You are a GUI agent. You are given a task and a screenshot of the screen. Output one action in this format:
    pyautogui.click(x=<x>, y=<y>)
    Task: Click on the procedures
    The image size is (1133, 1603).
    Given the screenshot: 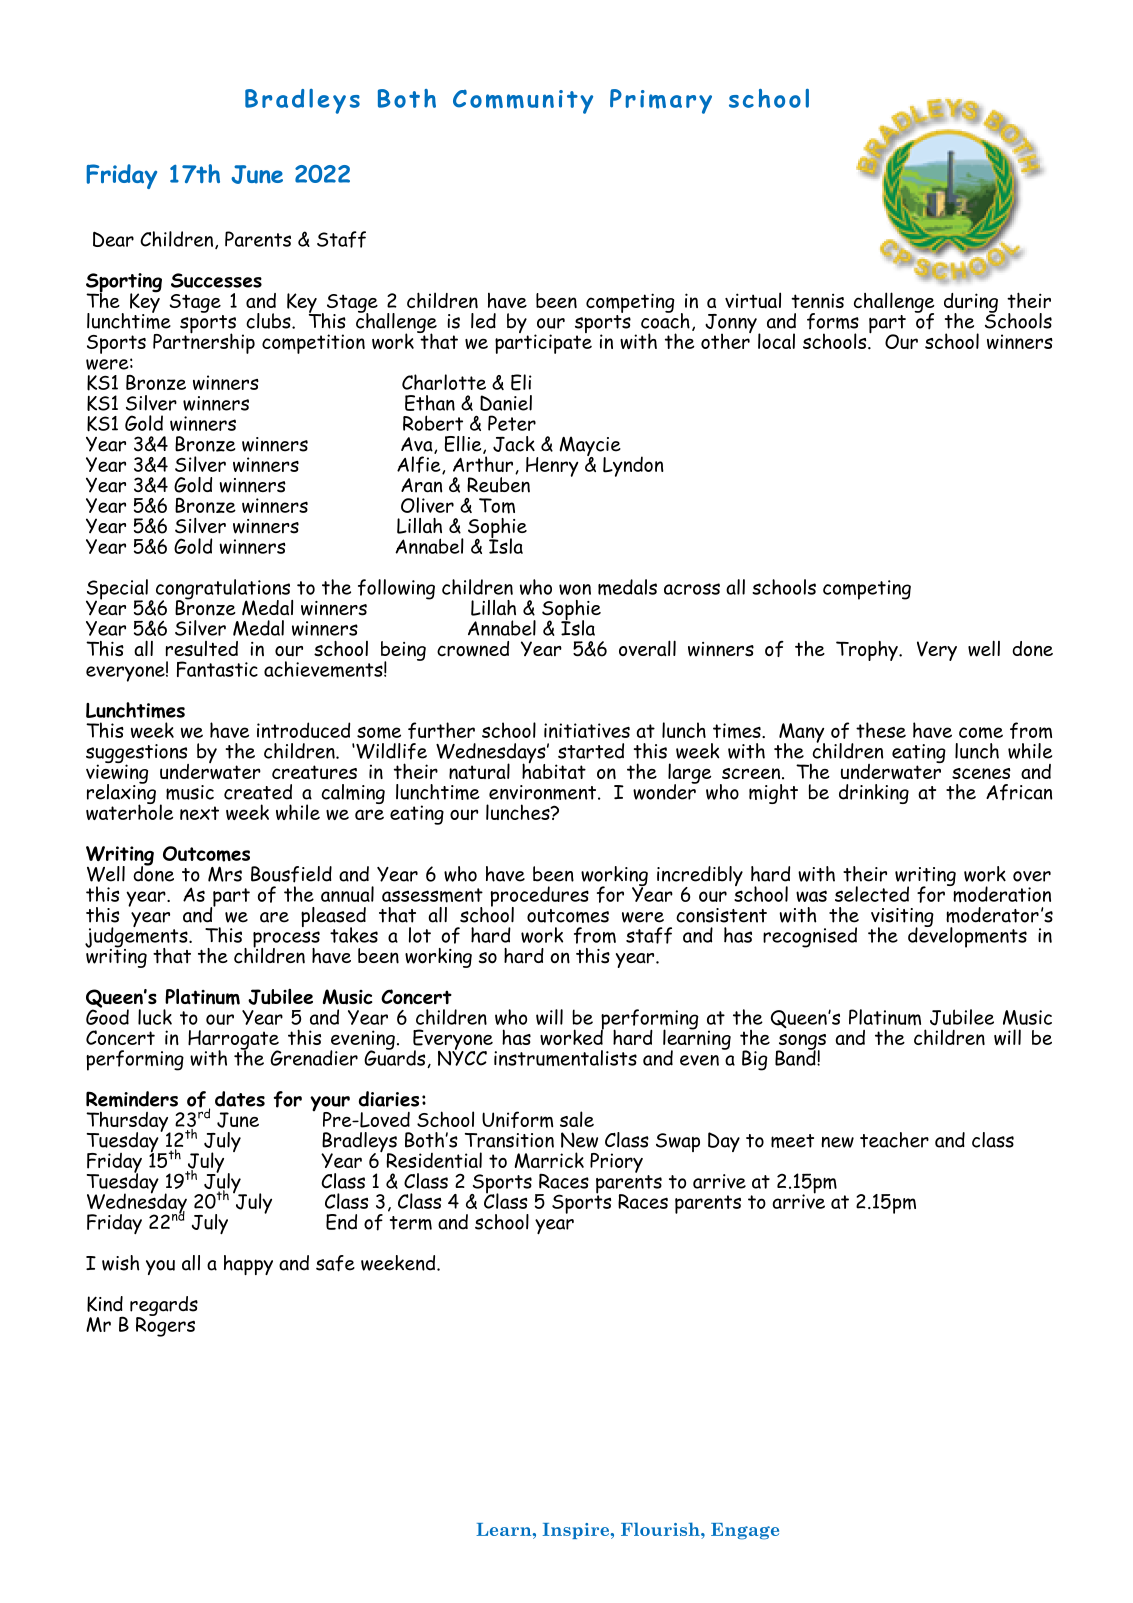 What is the action you would take?
    pyautogui.click(x=540, y=897)
